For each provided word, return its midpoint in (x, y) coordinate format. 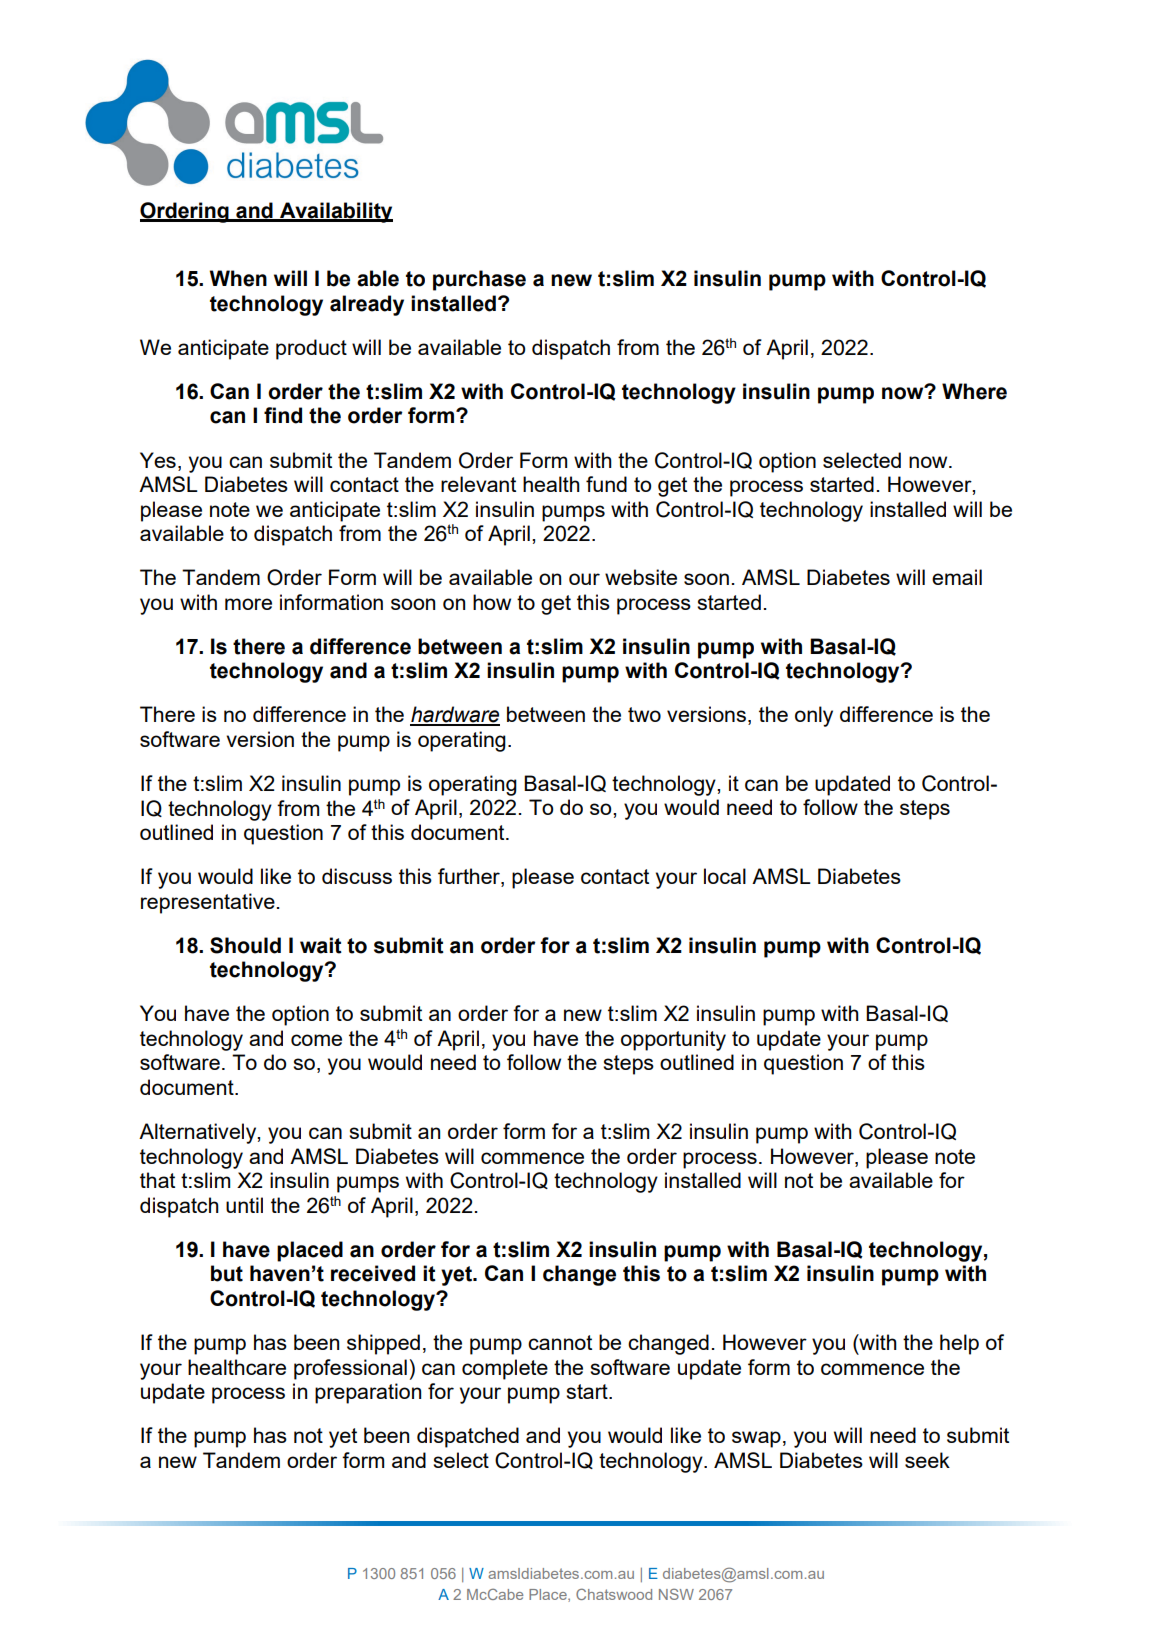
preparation (368, 1393)
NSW (676, 1594)
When (238, 278)
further (470, 877)
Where (974, 391)
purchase (479, 280)
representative (208, 903)
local (725, 876)
